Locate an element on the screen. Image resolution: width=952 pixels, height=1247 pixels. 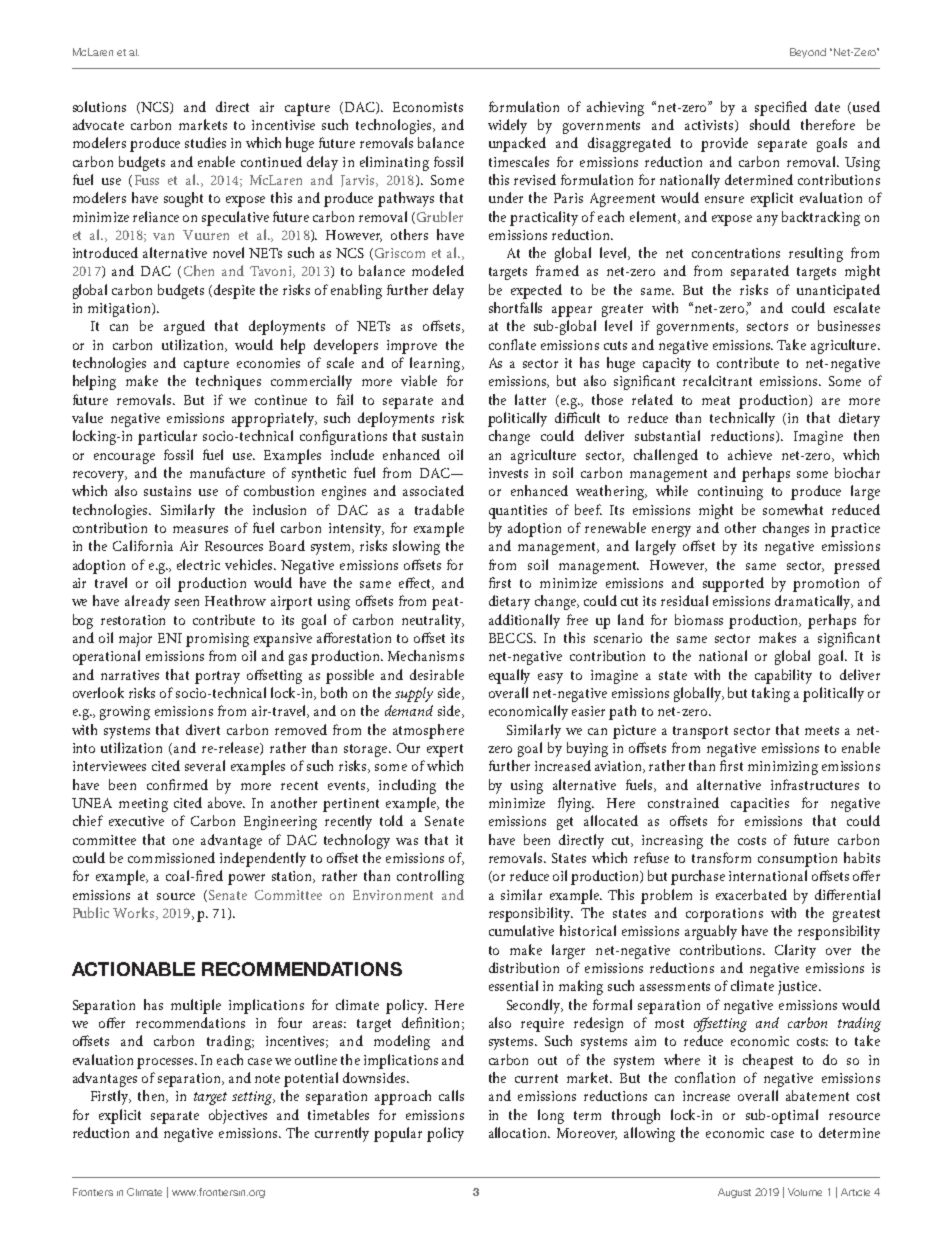
allocation is located at coordinates (519, 1132).
